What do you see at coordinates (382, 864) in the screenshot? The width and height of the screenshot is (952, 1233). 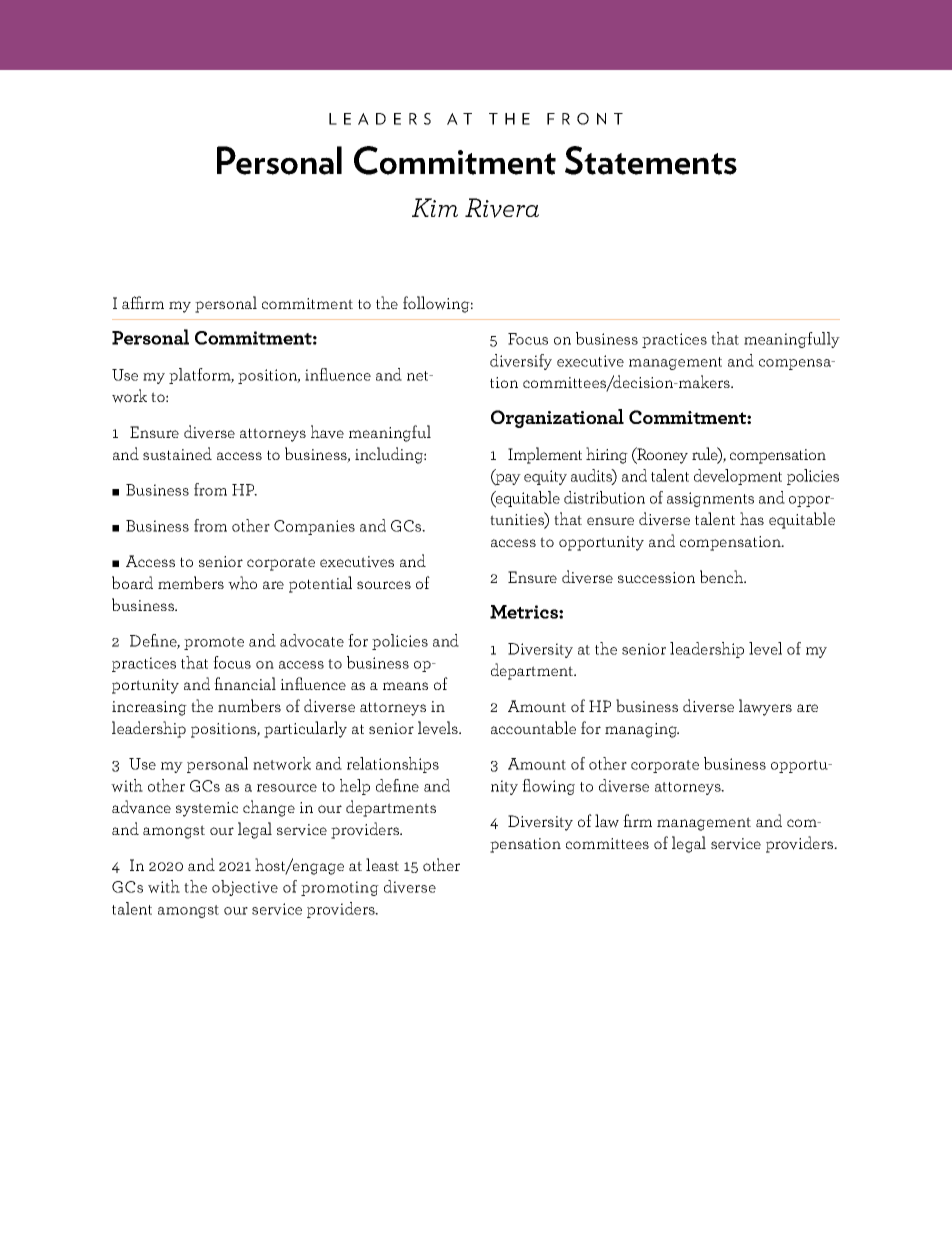 I see `least` at bounding box center [382, 864].
